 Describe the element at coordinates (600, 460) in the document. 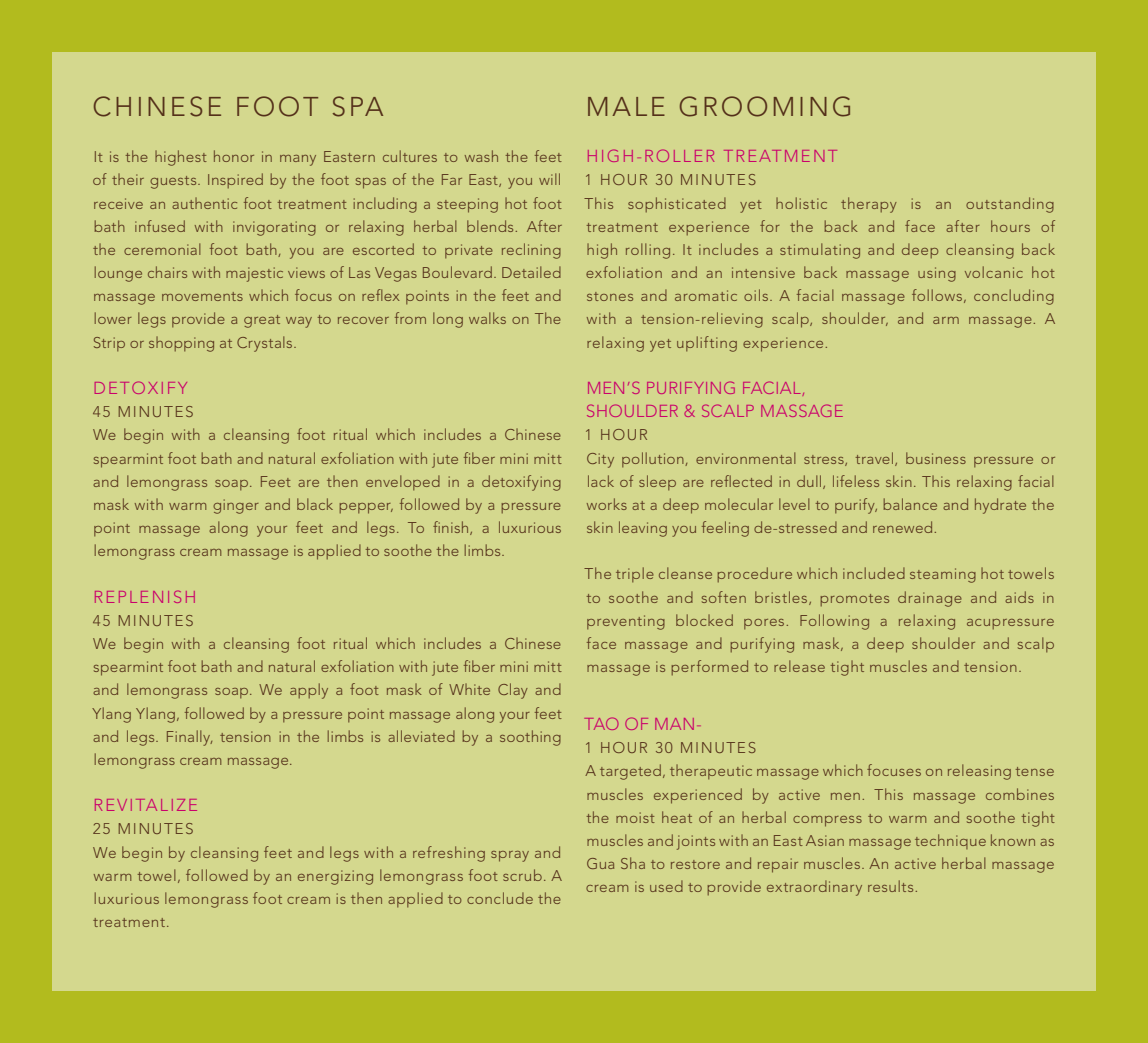

I see `City` at that location.
